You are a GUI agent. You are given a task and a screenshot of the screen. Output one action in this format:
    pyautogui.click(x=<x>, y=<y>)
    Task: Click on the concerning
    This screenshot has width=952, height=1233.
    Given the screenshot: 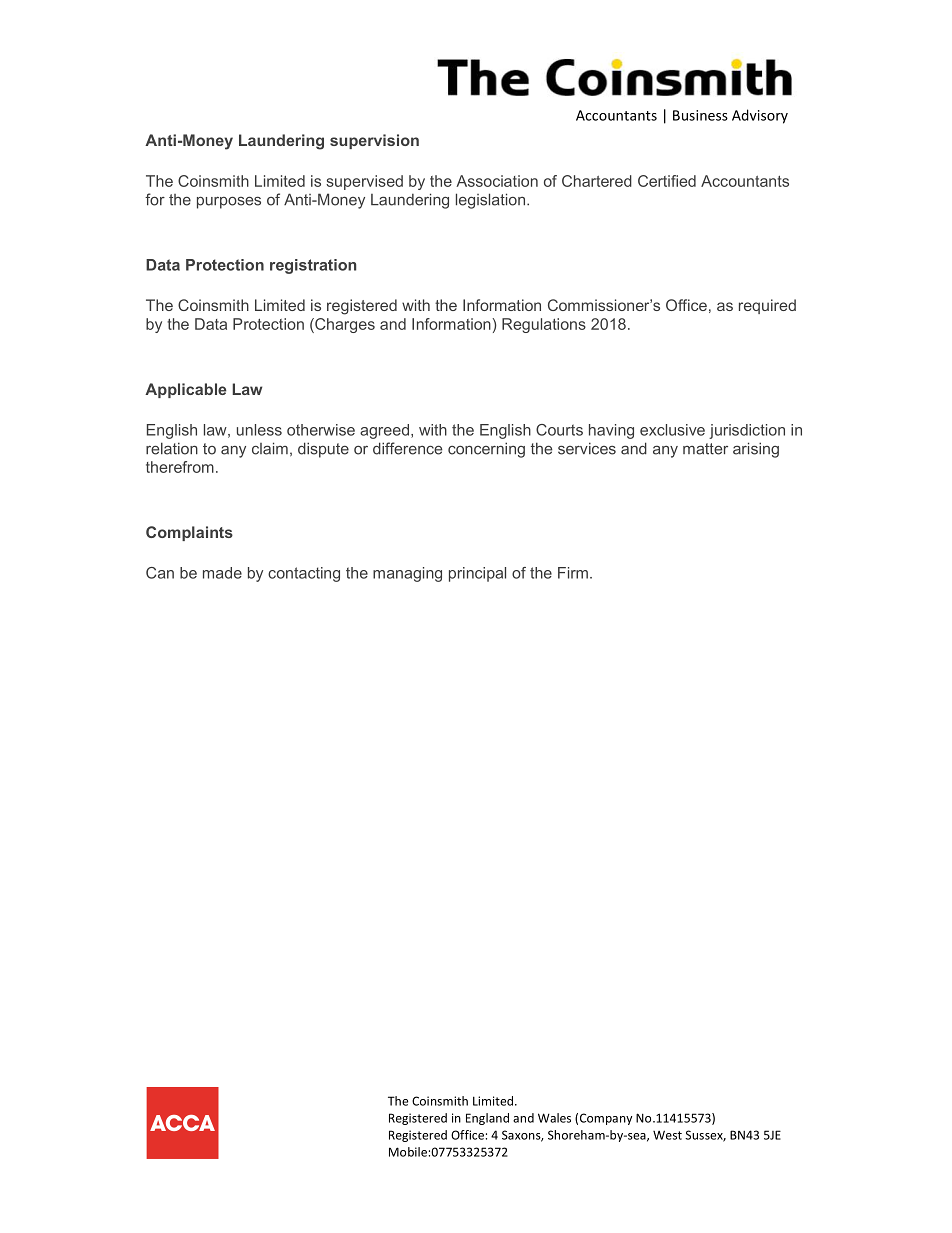 What is the action you would take?
    pyautogui.click(x=486, y=450)
